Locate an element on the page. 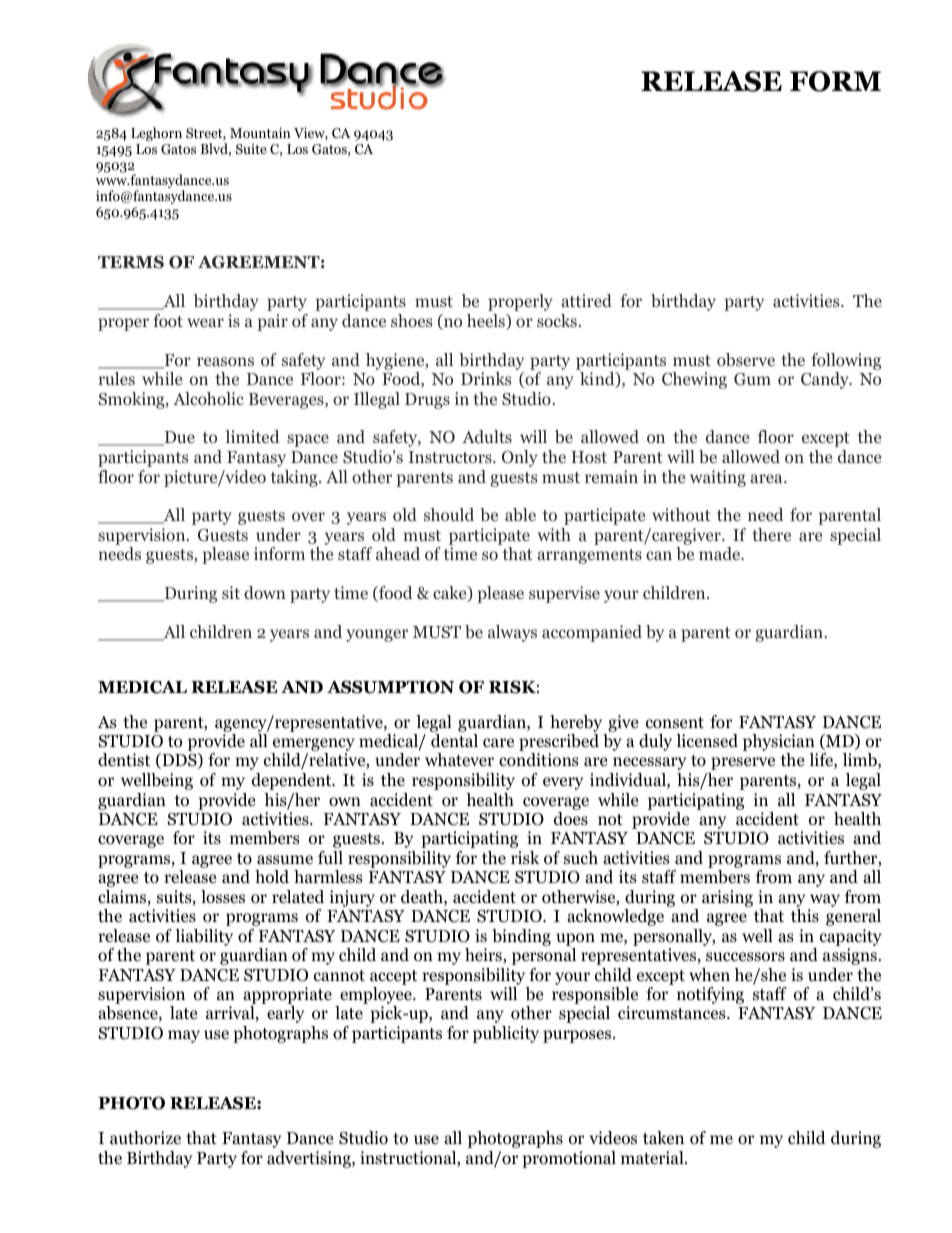 The width and height of the page is (952, 1233). liability is located at coordinates (204, 937).
